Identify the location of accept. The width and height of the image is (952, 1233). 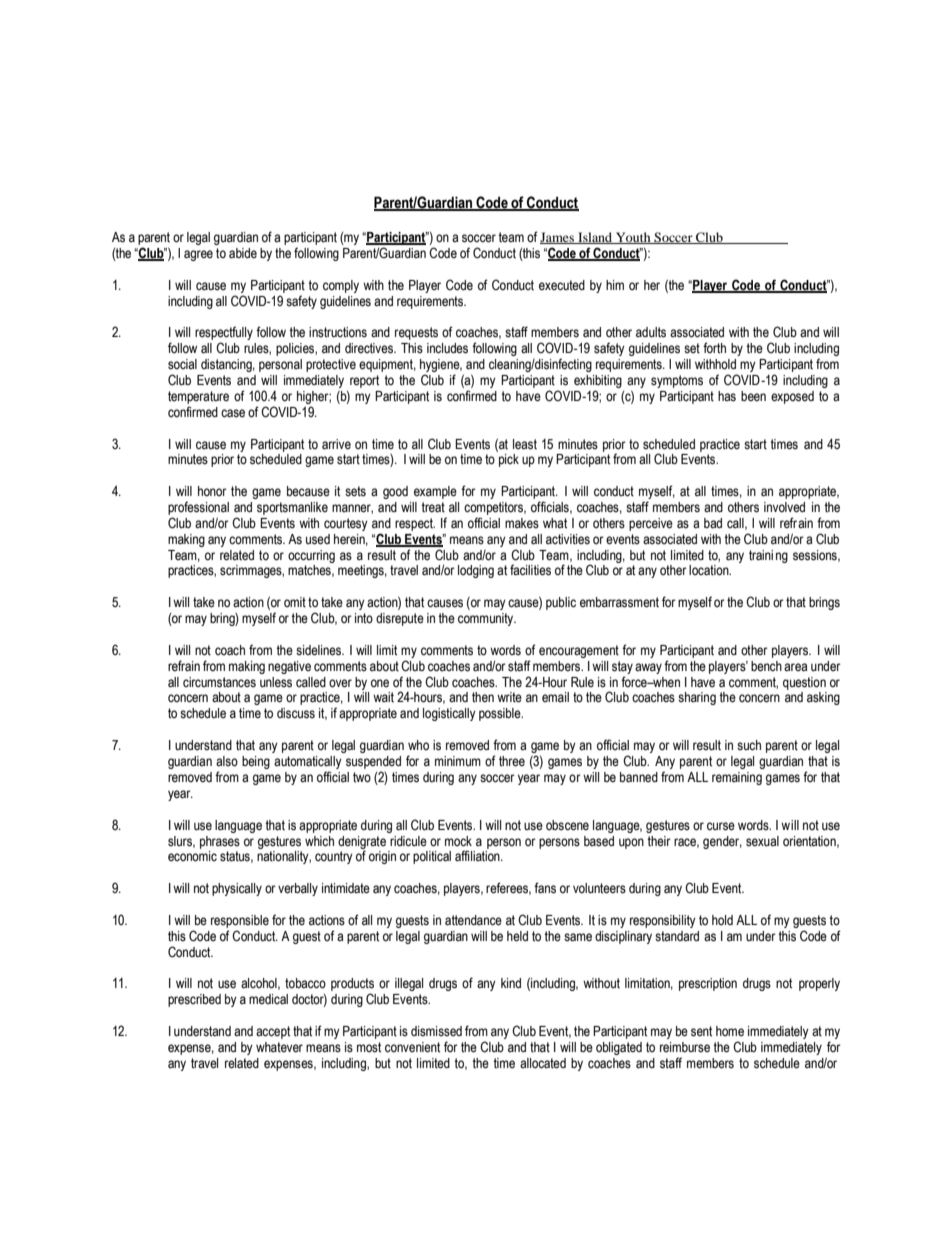
(273, 1032).
